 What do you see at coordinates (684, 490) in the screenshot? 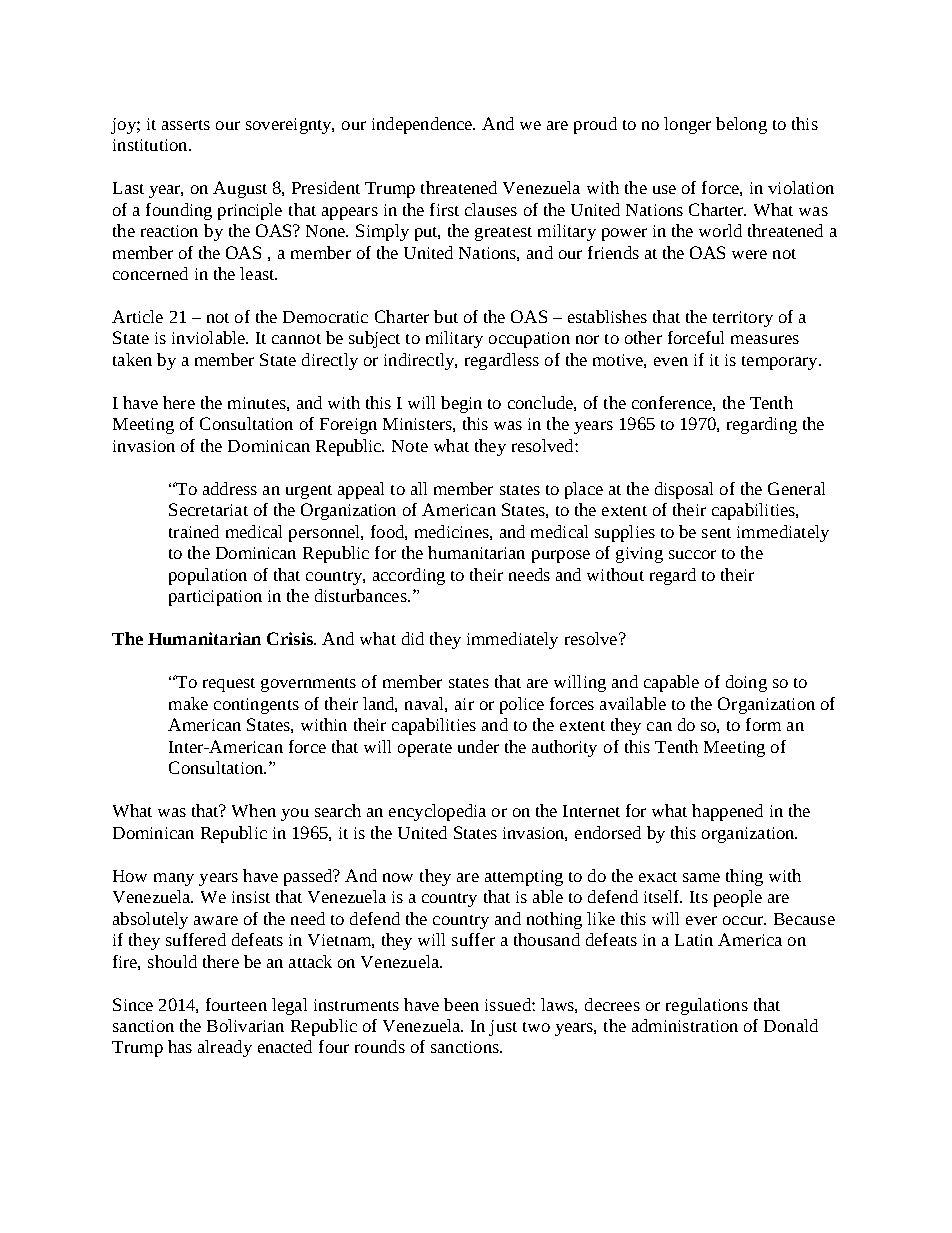
I see `disposal` at bounding box center [684, 490].
